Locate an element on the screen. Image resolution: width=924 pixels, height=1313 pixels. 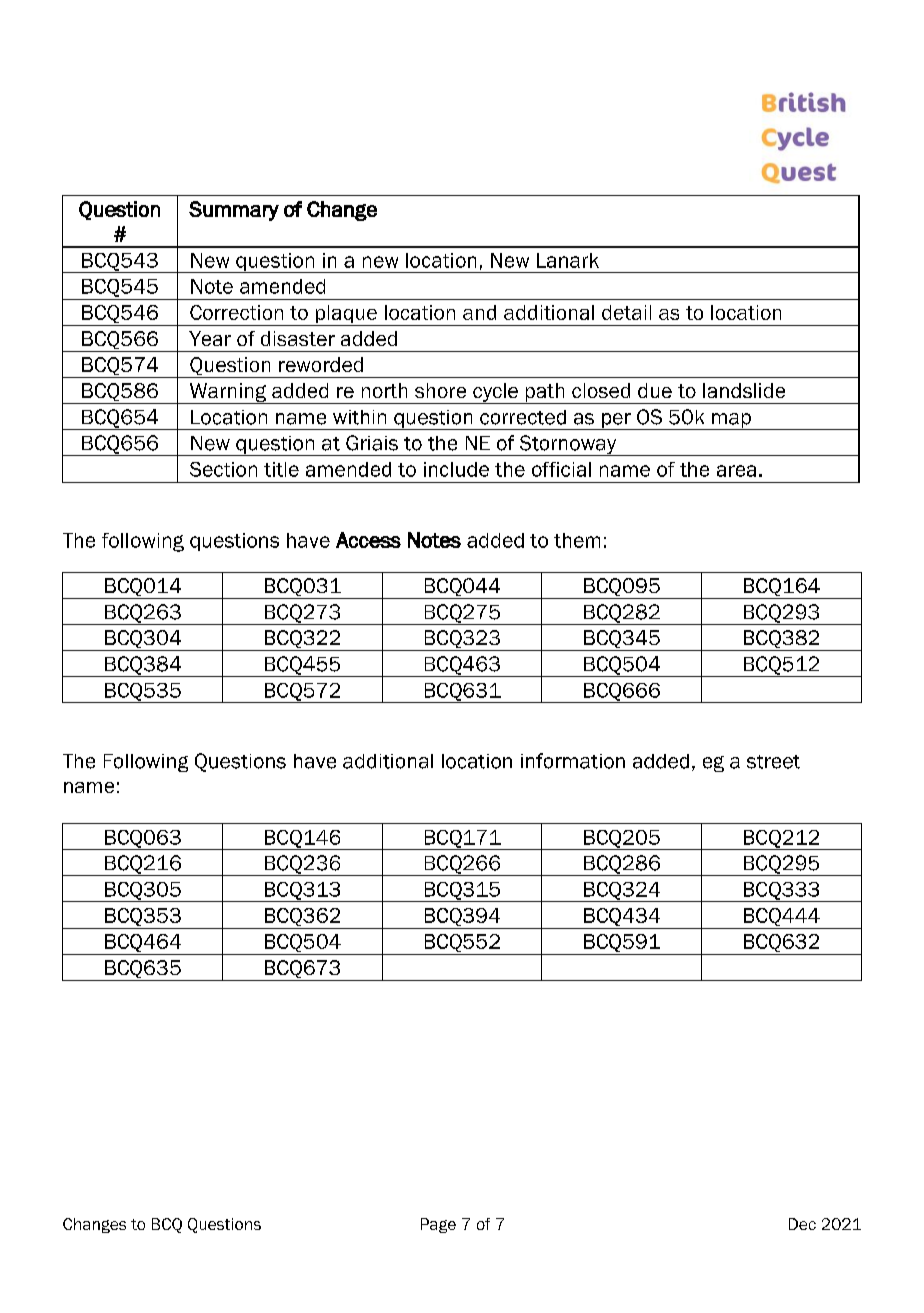
Summary is located at coordinates (234, 211).
